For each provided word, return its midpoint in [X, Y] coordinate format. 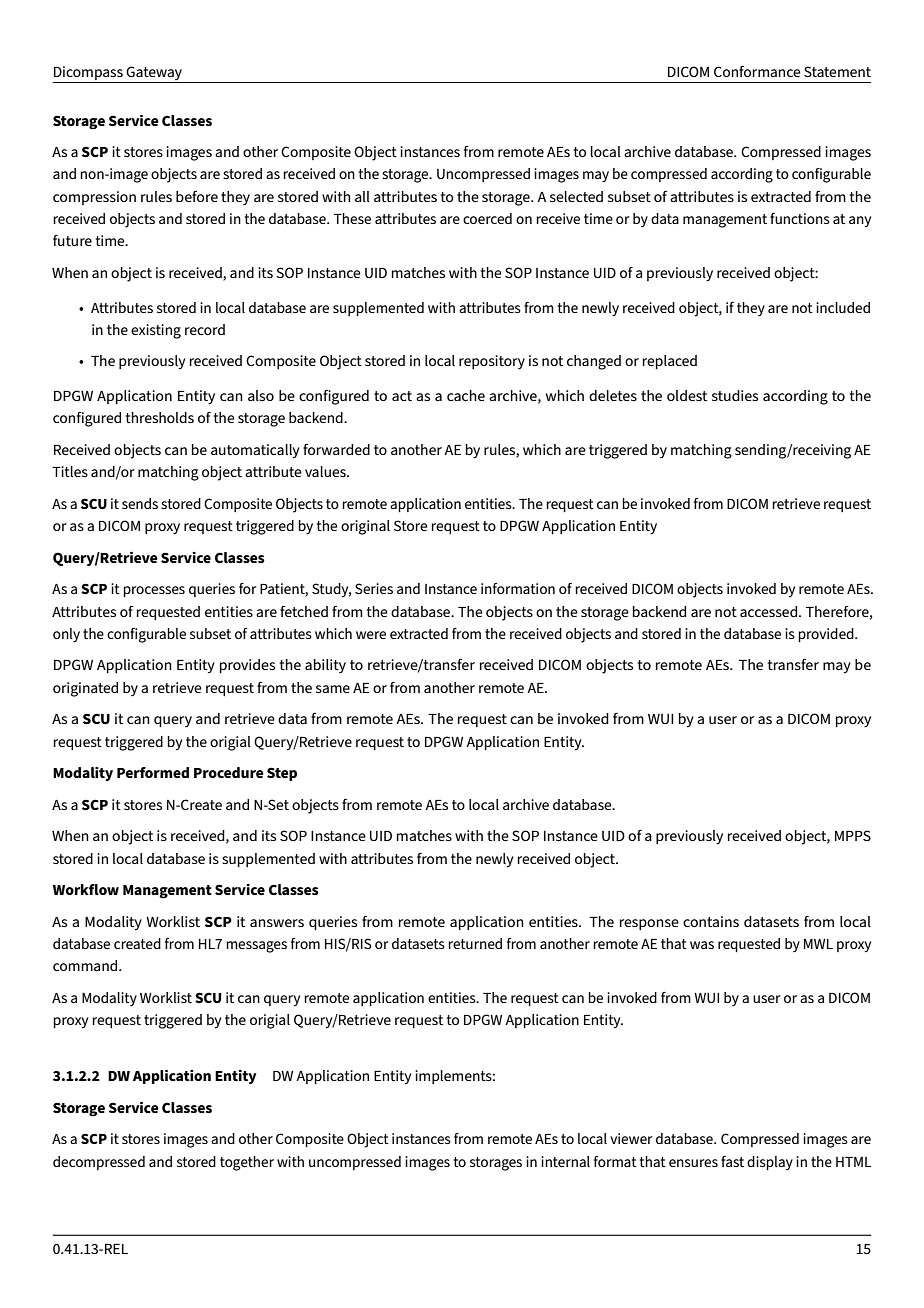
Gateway [154, 73]
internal [565, 1161]
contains [711, 921]
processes [154, 591]
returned [475, 943]
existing [156, 331]
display [770, 1163]
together [247, 1163]
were [371, 635]
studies [735, 395]
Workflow [86, 889]
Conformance [757, 71]
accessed [770, 611]
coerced [487, 218]
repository [492, 362]
